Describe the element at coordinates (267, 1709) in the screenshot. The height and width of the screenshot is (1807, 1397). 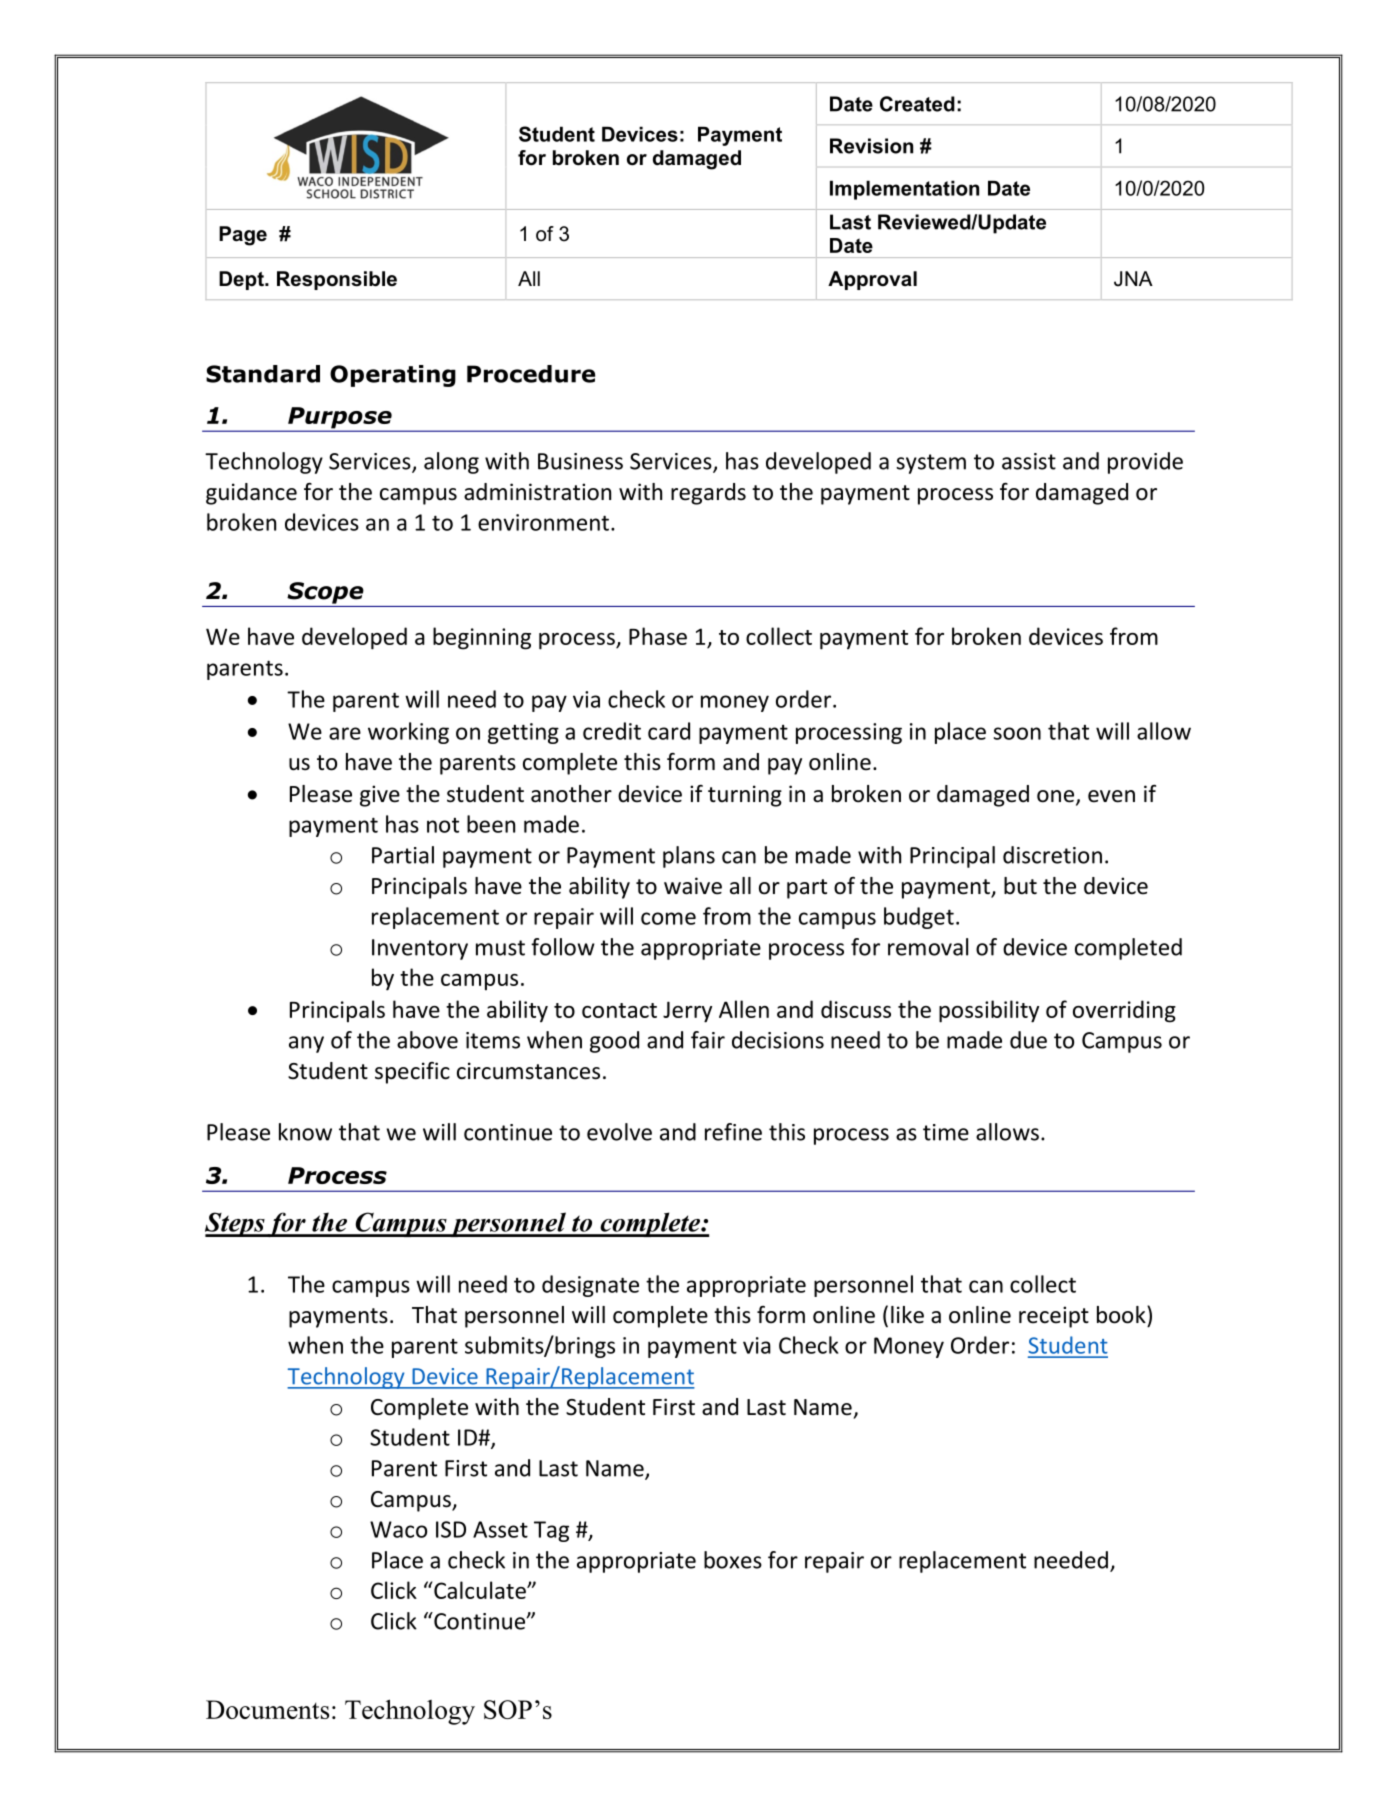
I see `Documents` at that location.
